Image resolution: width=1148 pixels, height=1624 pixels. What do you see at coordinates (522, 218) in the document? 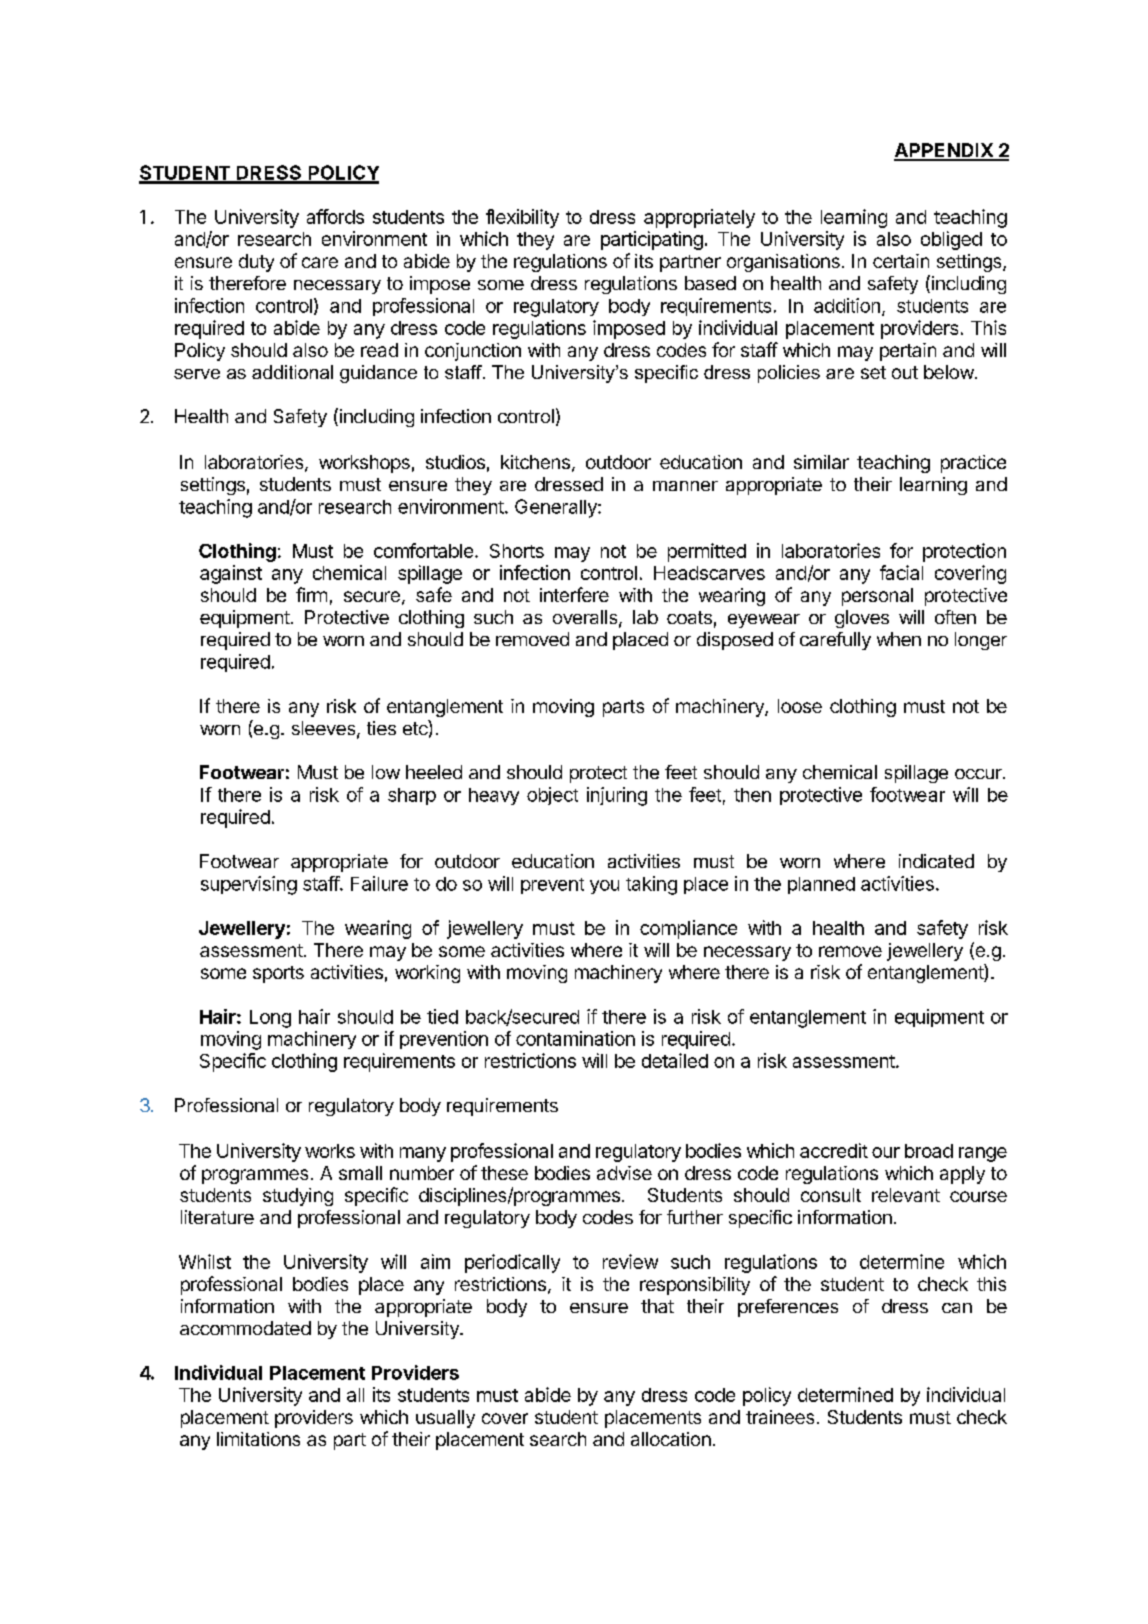
I see `flexibility` at bounding box center [522, 218].
